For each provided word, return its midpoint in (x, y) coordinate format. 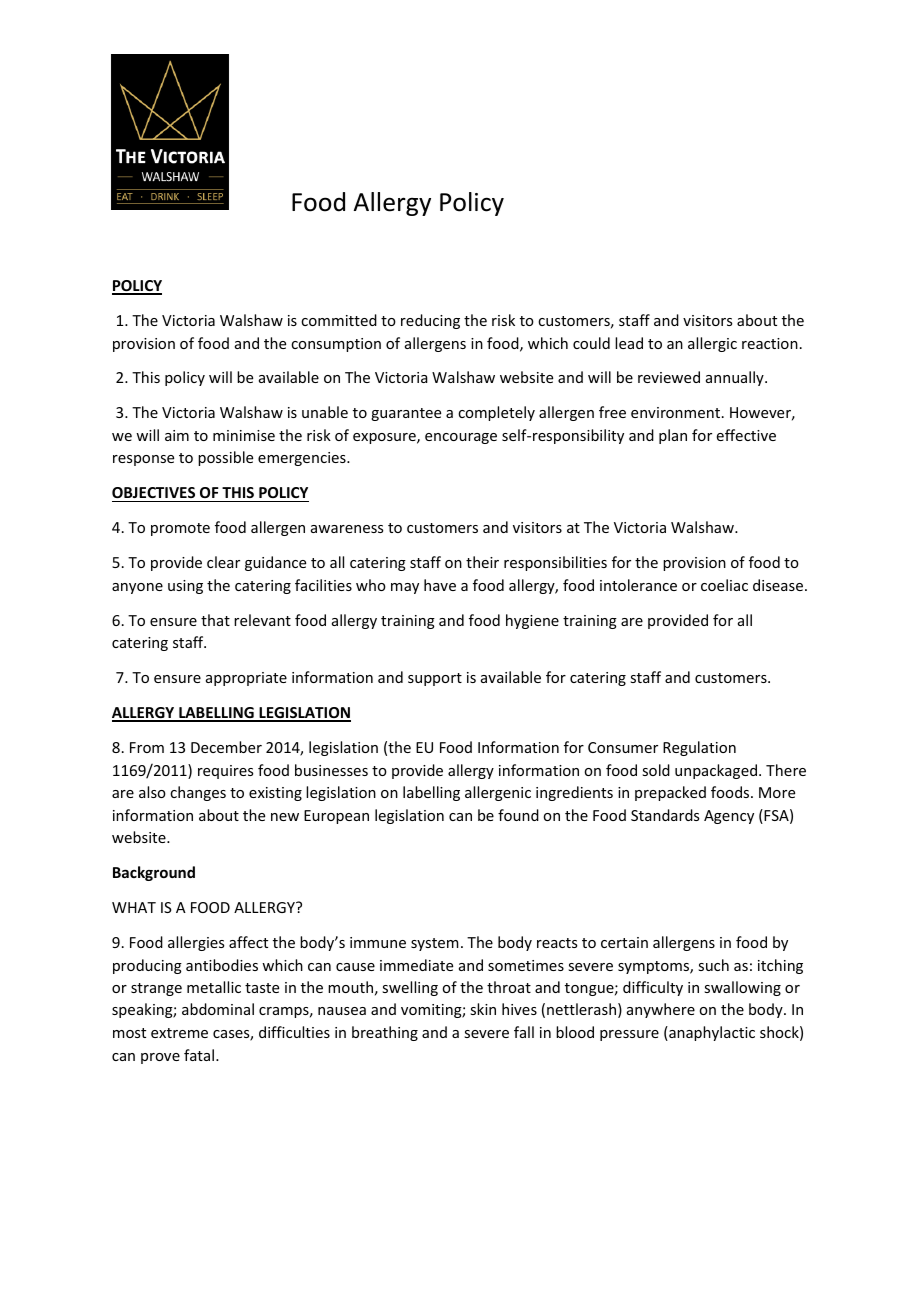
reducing (430, 321)
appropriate (246, 679)
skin (483, 1009)
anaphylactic (711, 1033)
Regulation (699, 748)
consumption (336, 345)
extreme (179, 1033)
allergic (712, 344)
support (435, 679)
